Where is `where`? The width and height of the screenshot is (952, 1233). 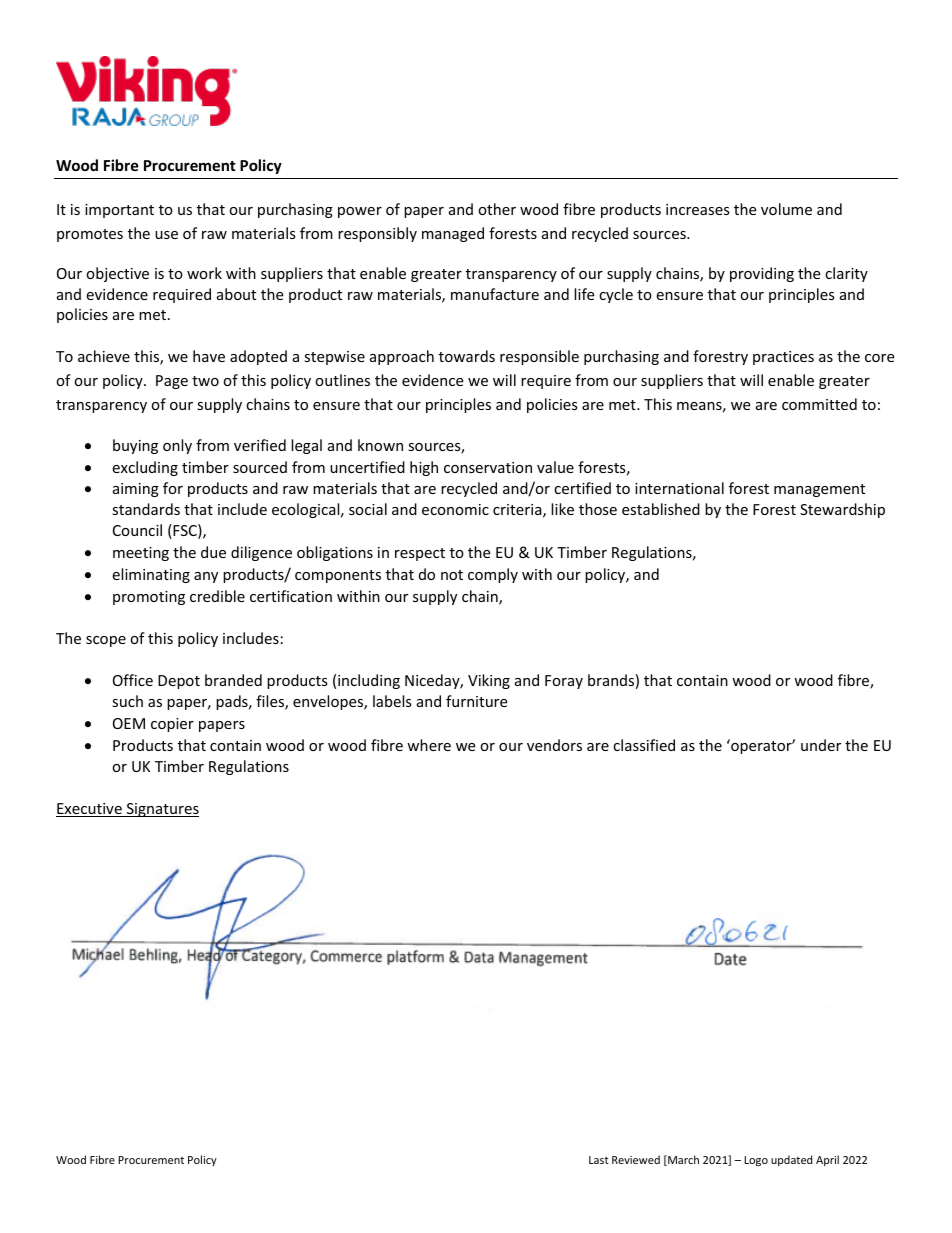
where is located at coordinates (429, 745).
